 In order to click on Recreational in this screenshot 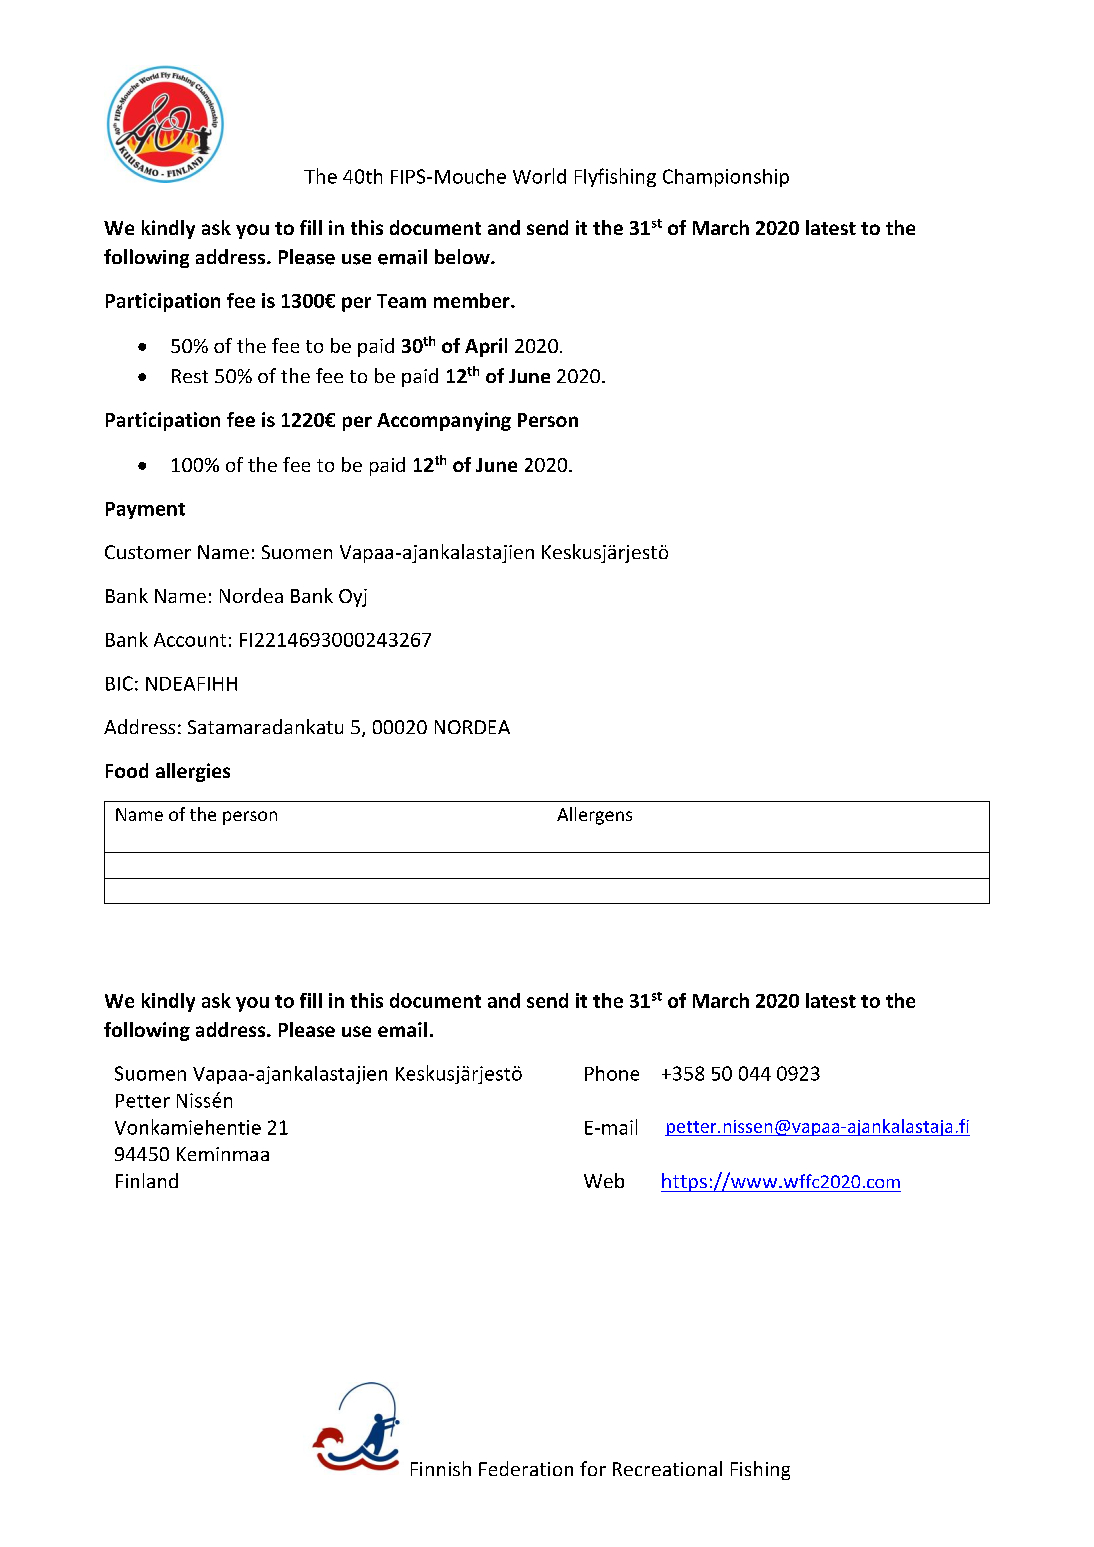, I will do `click(667, 1468)`.
